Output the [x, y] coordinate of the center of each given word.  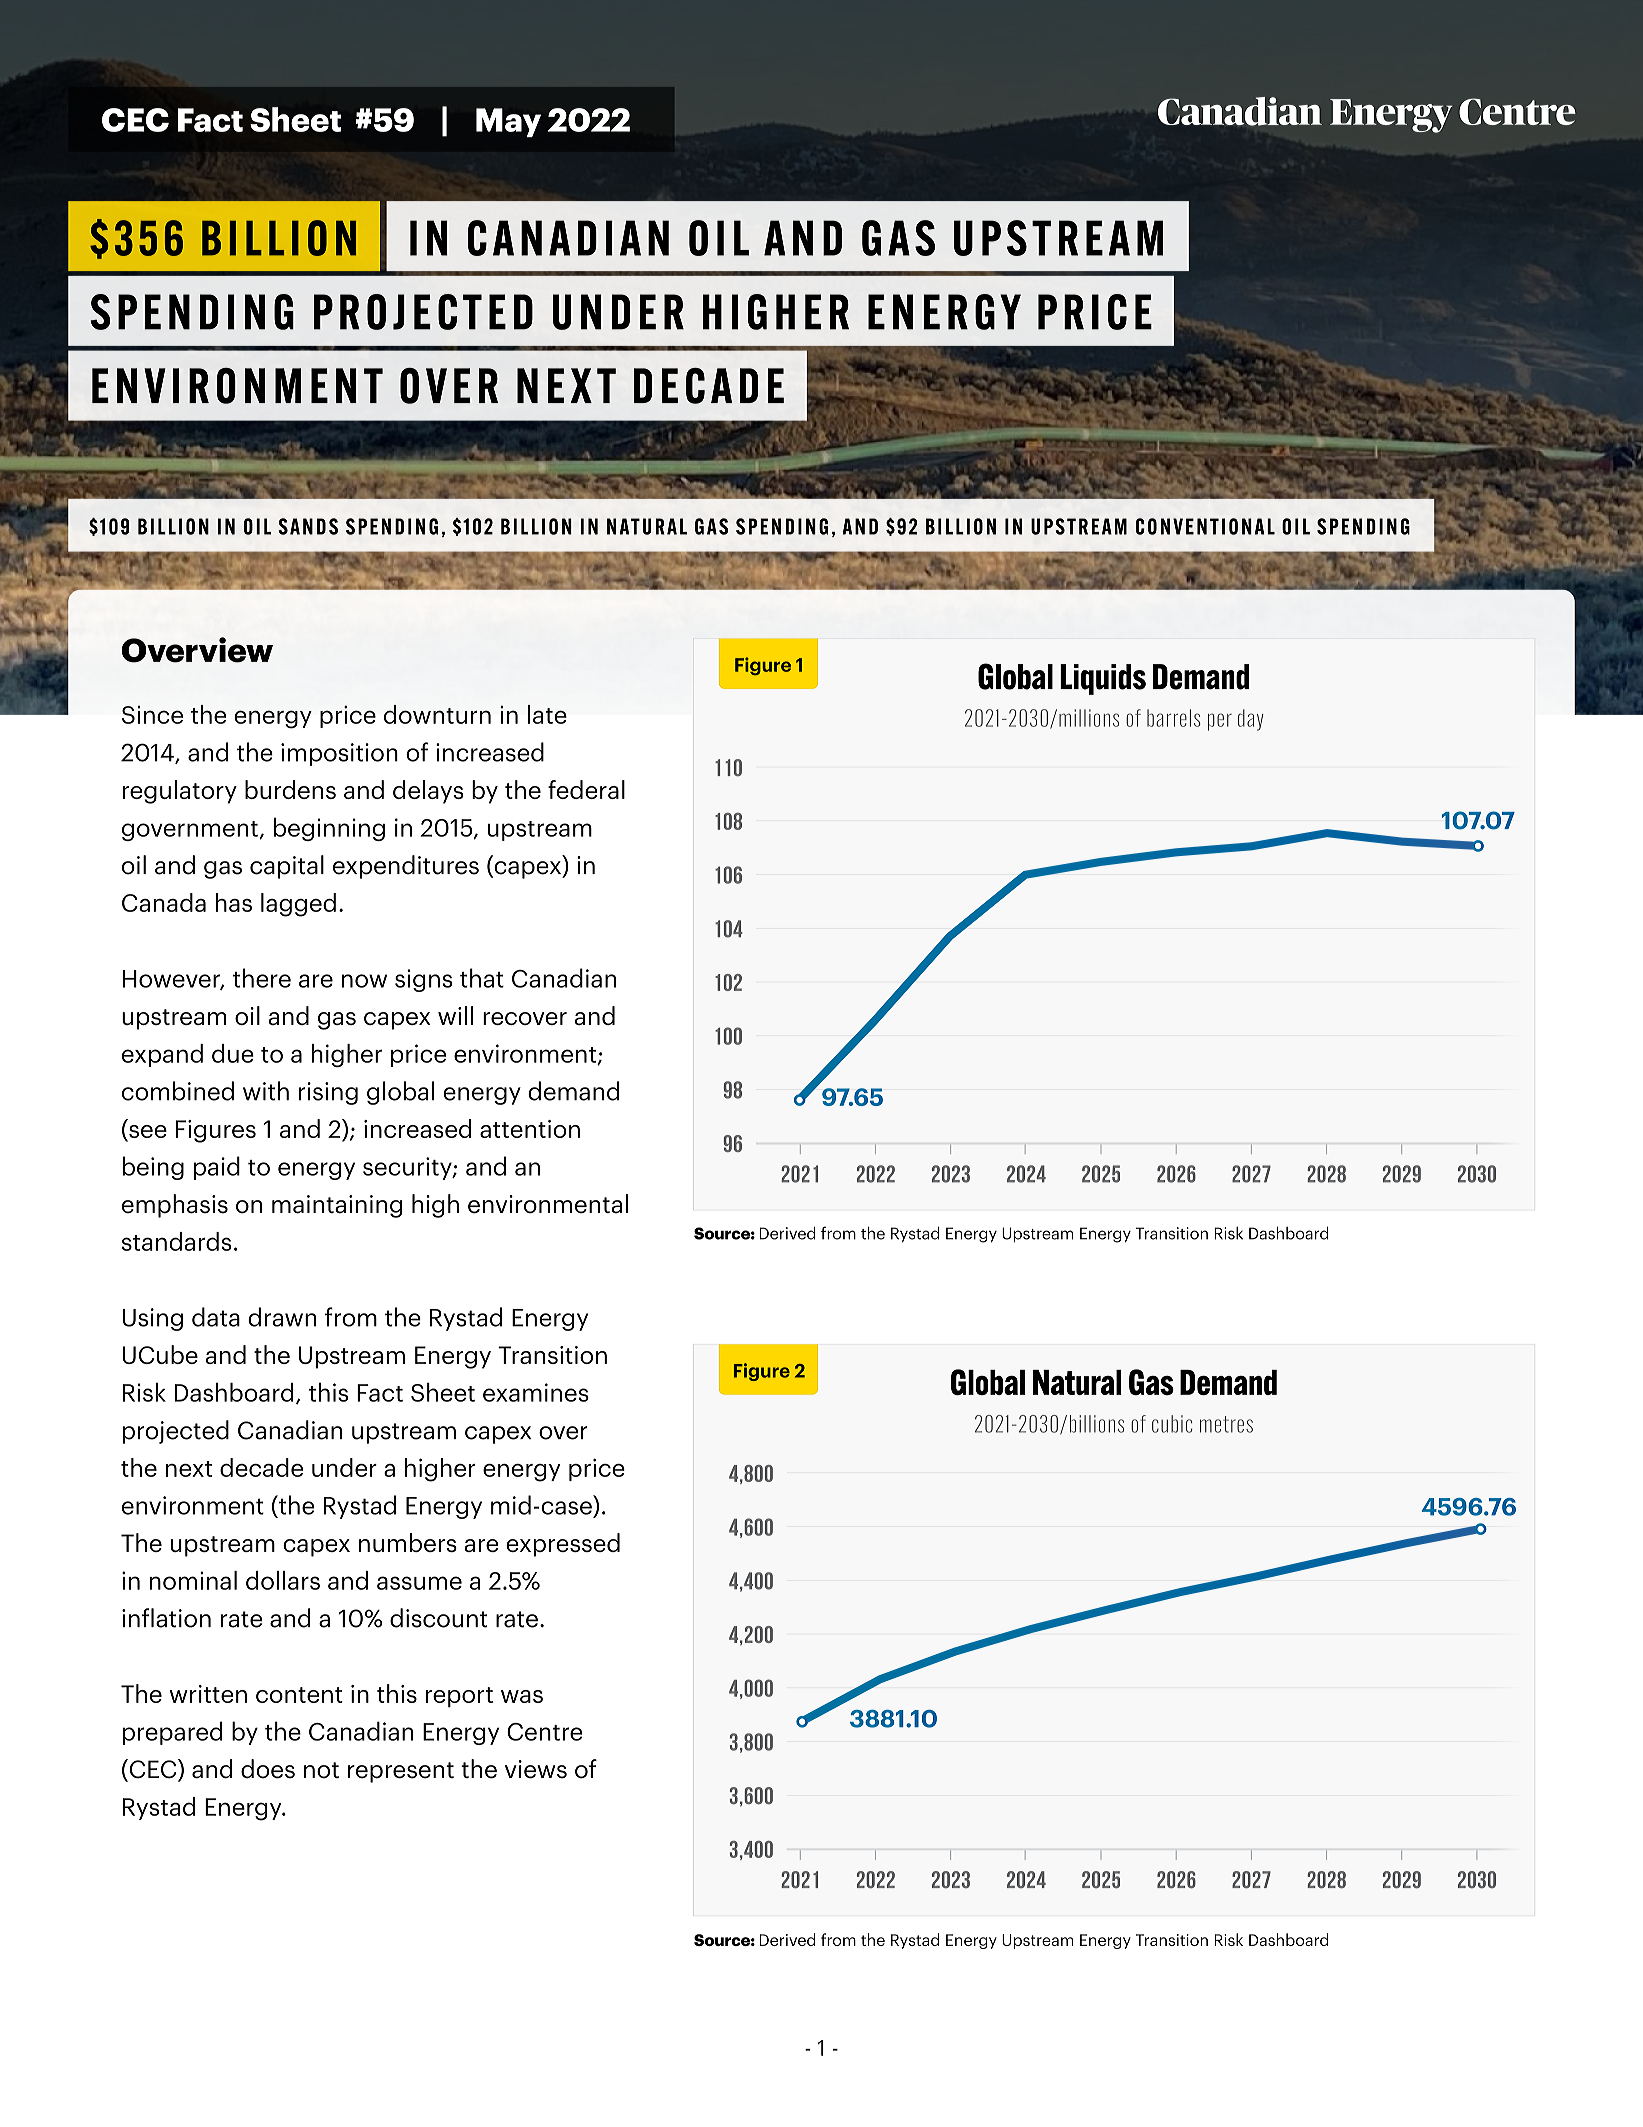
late [547, 714]
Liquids [1103, 679]
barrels [1173, 718]
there [262, 978]
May [508, 122]
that [482, 978]
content [299, 1695]
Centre [544, 1732]
